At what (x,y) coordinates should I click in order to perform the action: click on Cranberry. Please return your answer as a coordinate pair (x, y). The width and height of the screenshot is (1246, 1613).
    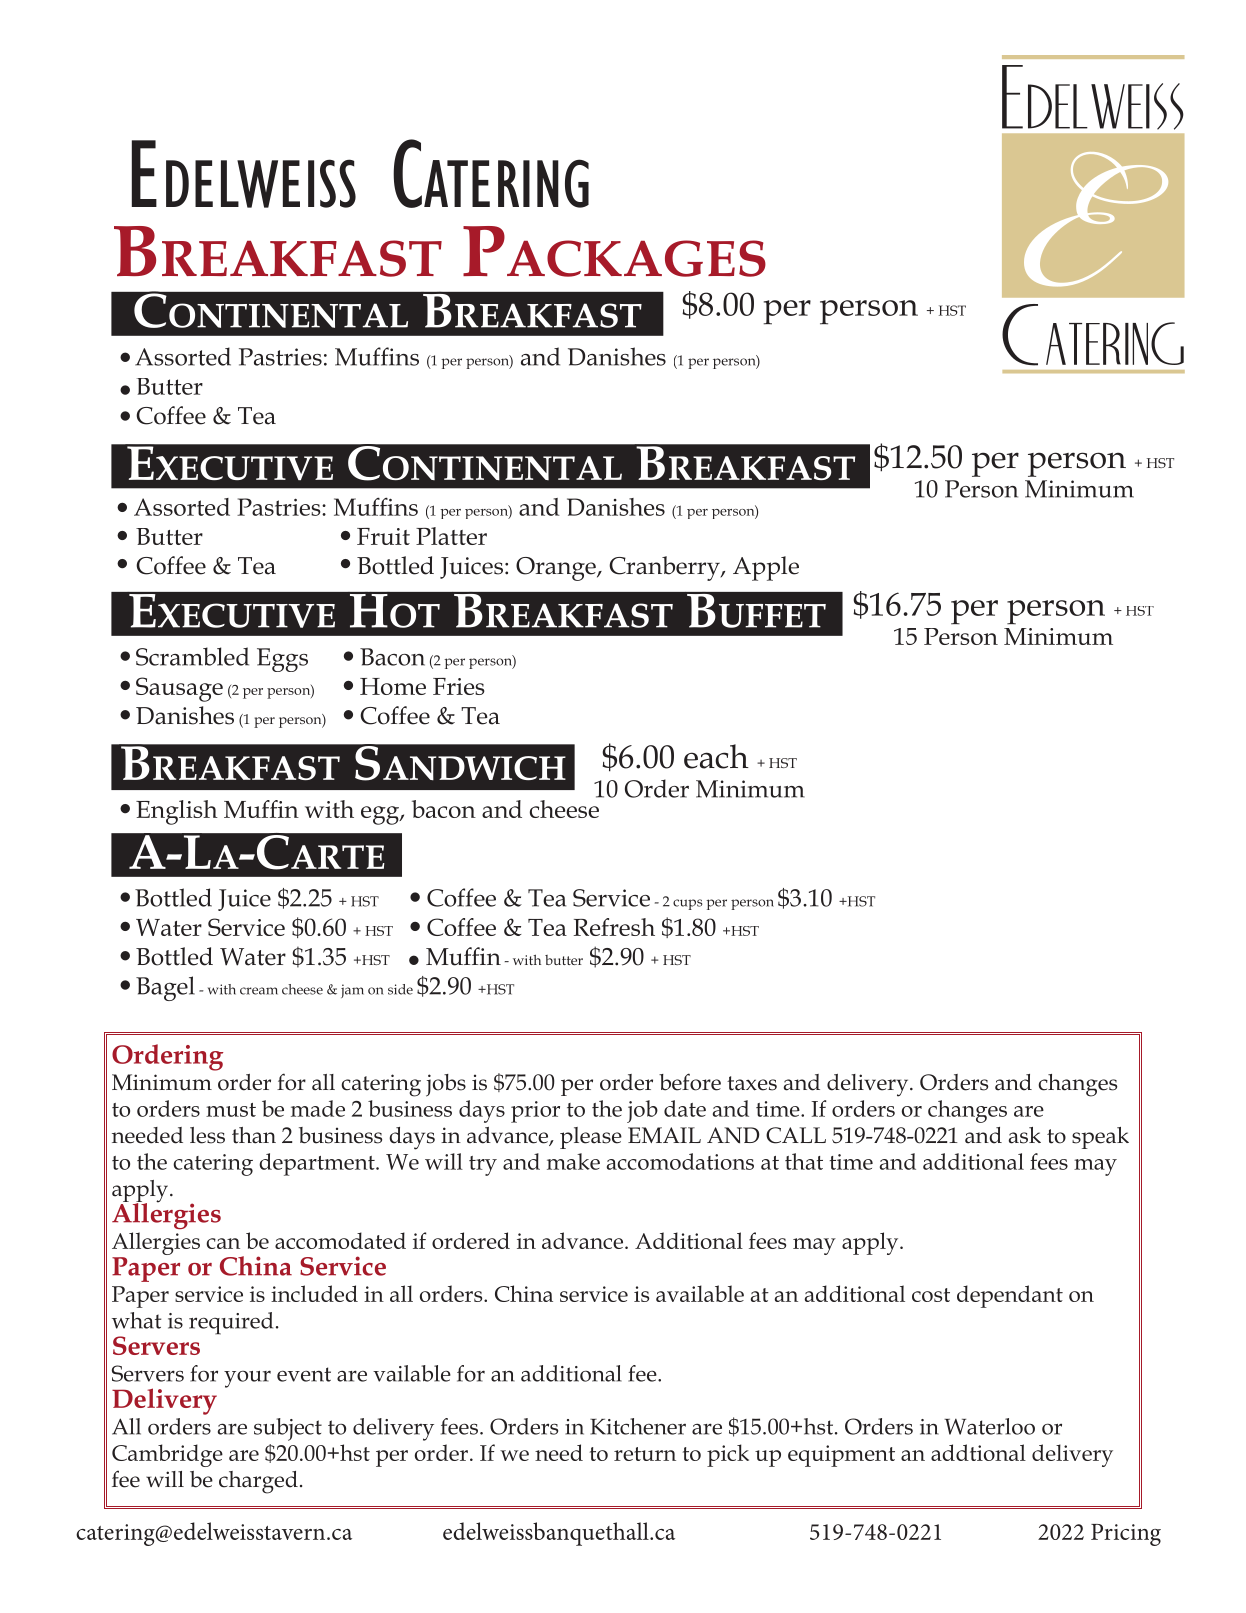
    Looking at the image, I should click on (665, 568).
